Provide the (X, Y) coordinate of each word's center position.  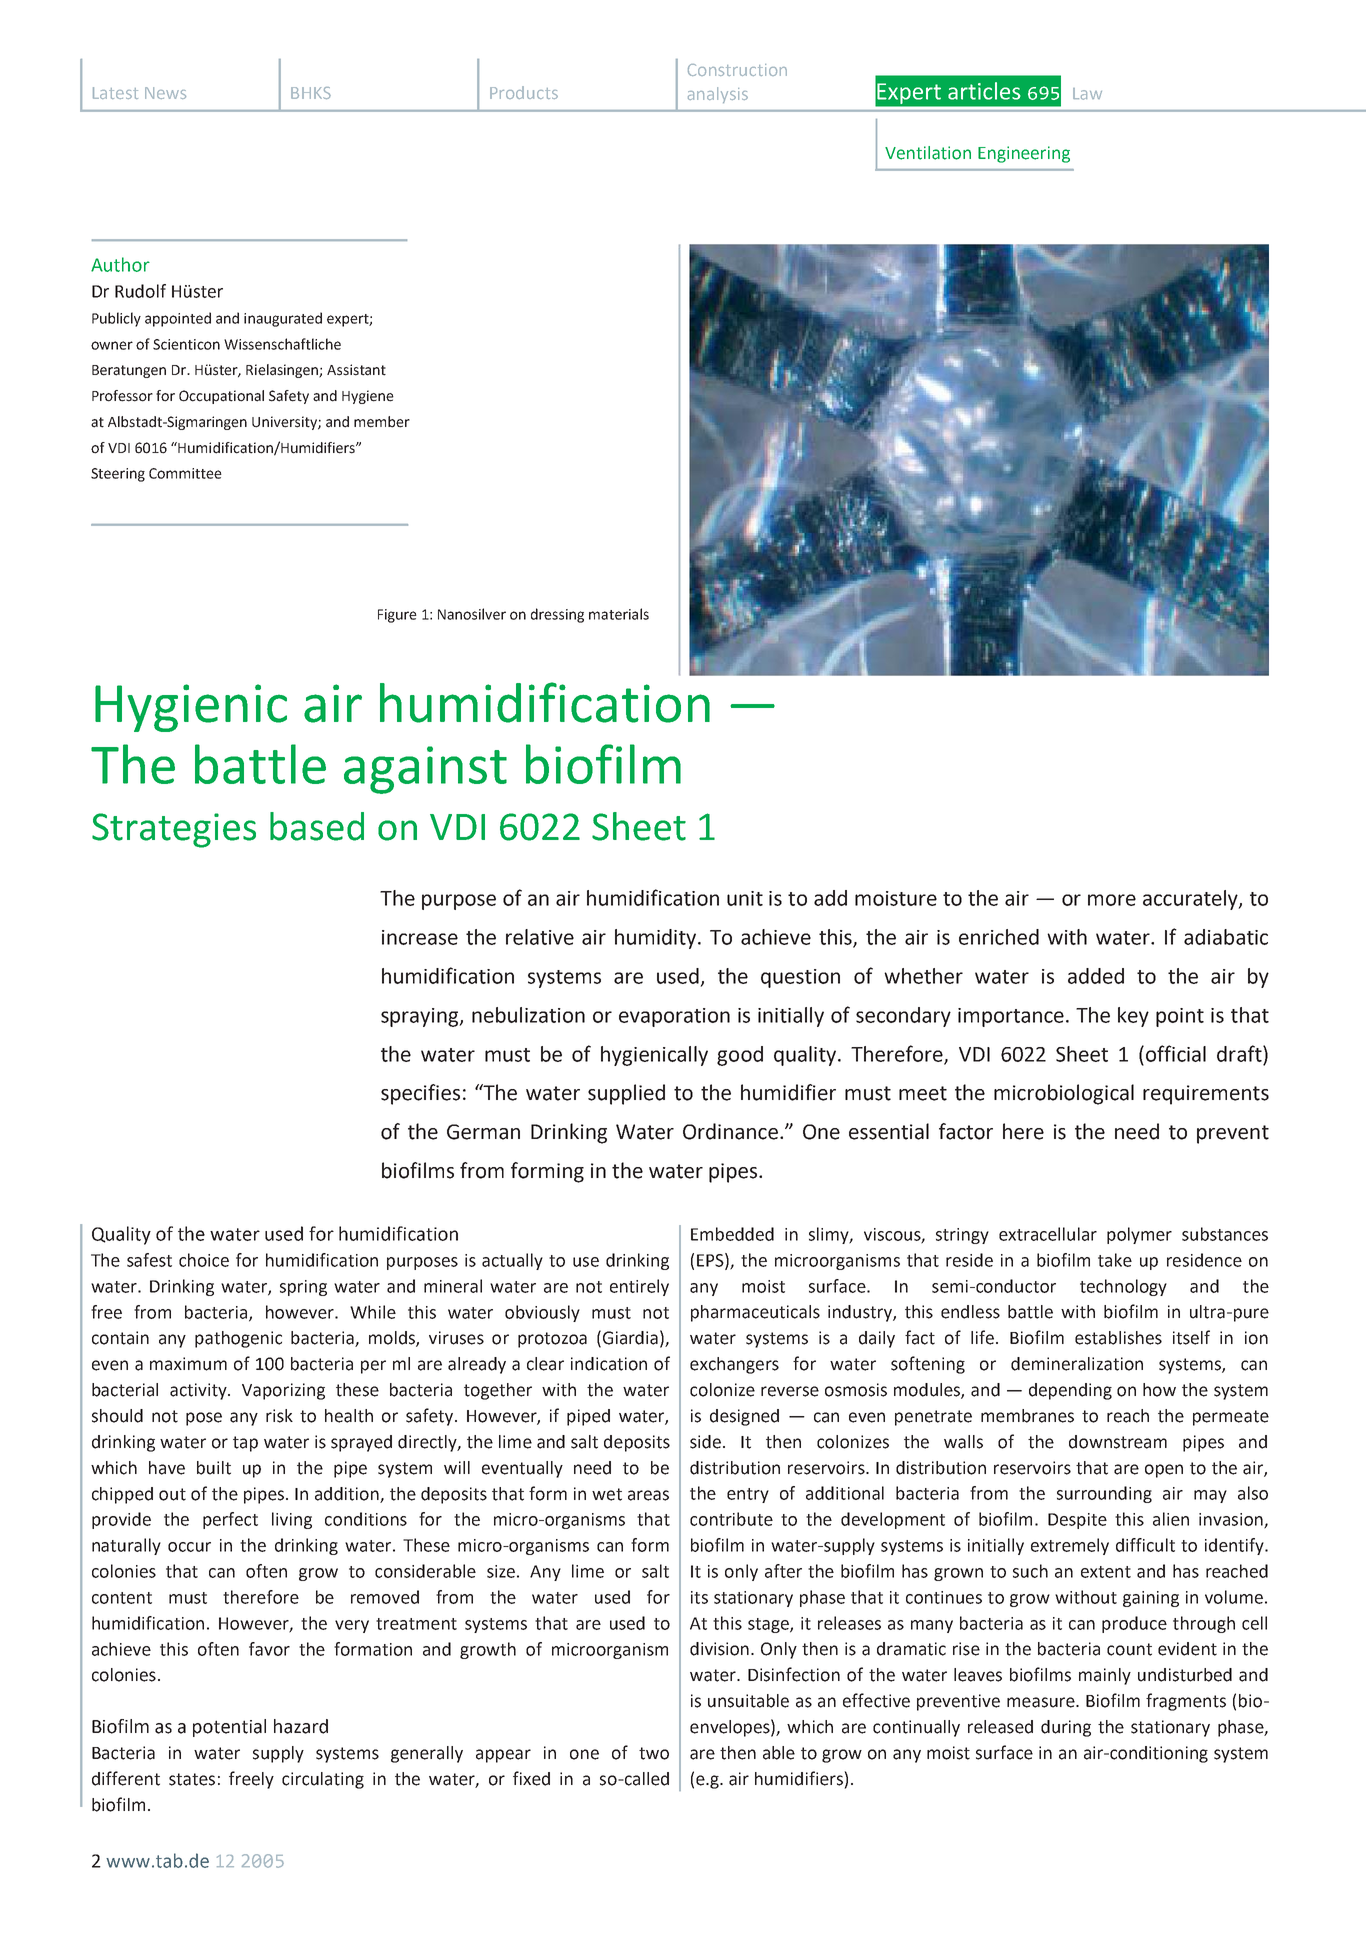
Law (1087, 94)
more (1112, 900)
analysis (718, 95)
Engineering (1024, 154)
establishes (1118, 1338)
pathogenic (238, 1339)
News (165, 93)
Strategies (174, 830)
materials (619, 614)
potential (229, 1728)
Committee (185, 473)
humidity (657, 939)
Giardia (630, 1338)
